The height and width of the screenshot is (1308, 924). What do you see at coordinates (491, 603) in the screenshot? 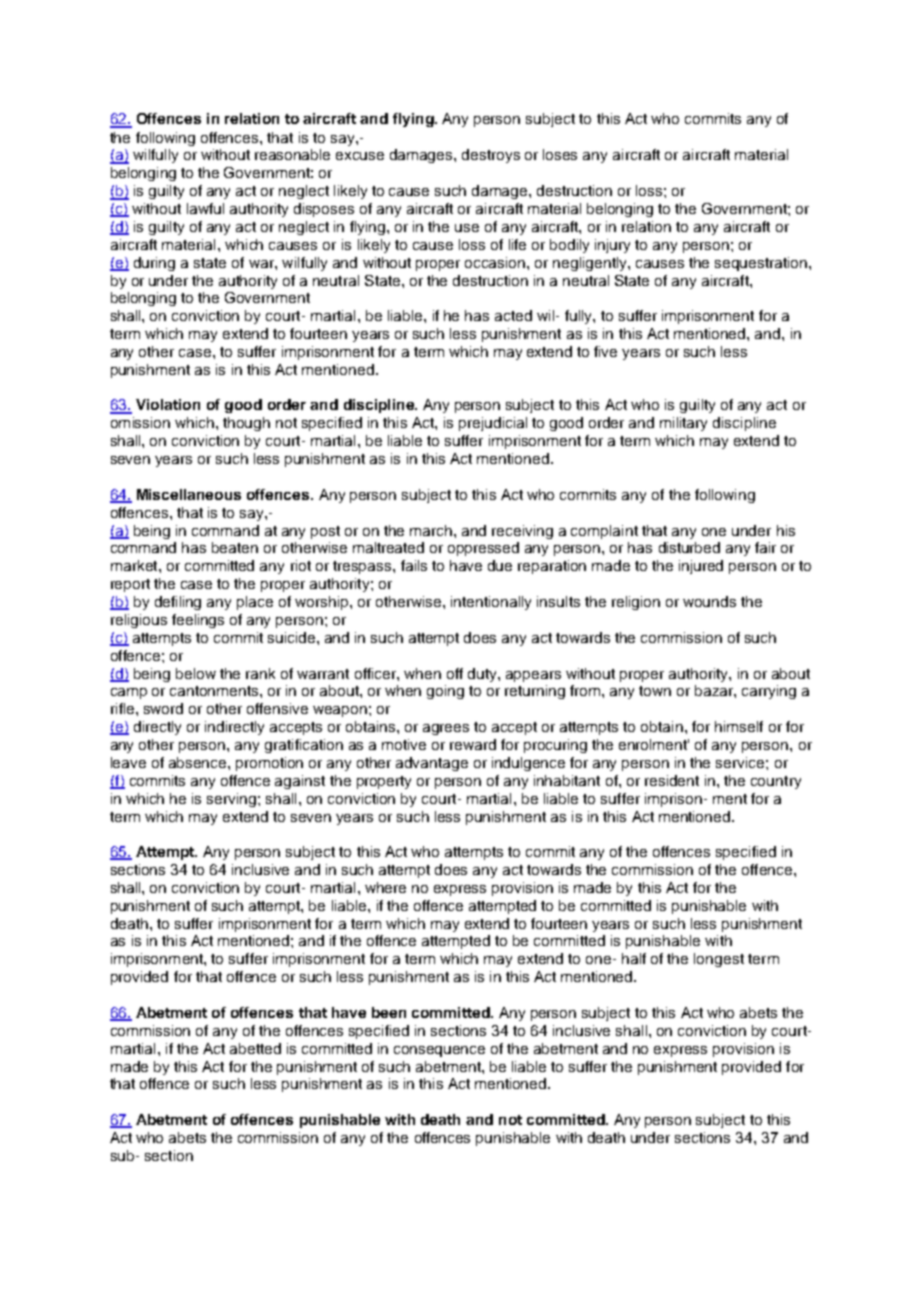
I see `intentionally` at bounding box center [491, 603].
